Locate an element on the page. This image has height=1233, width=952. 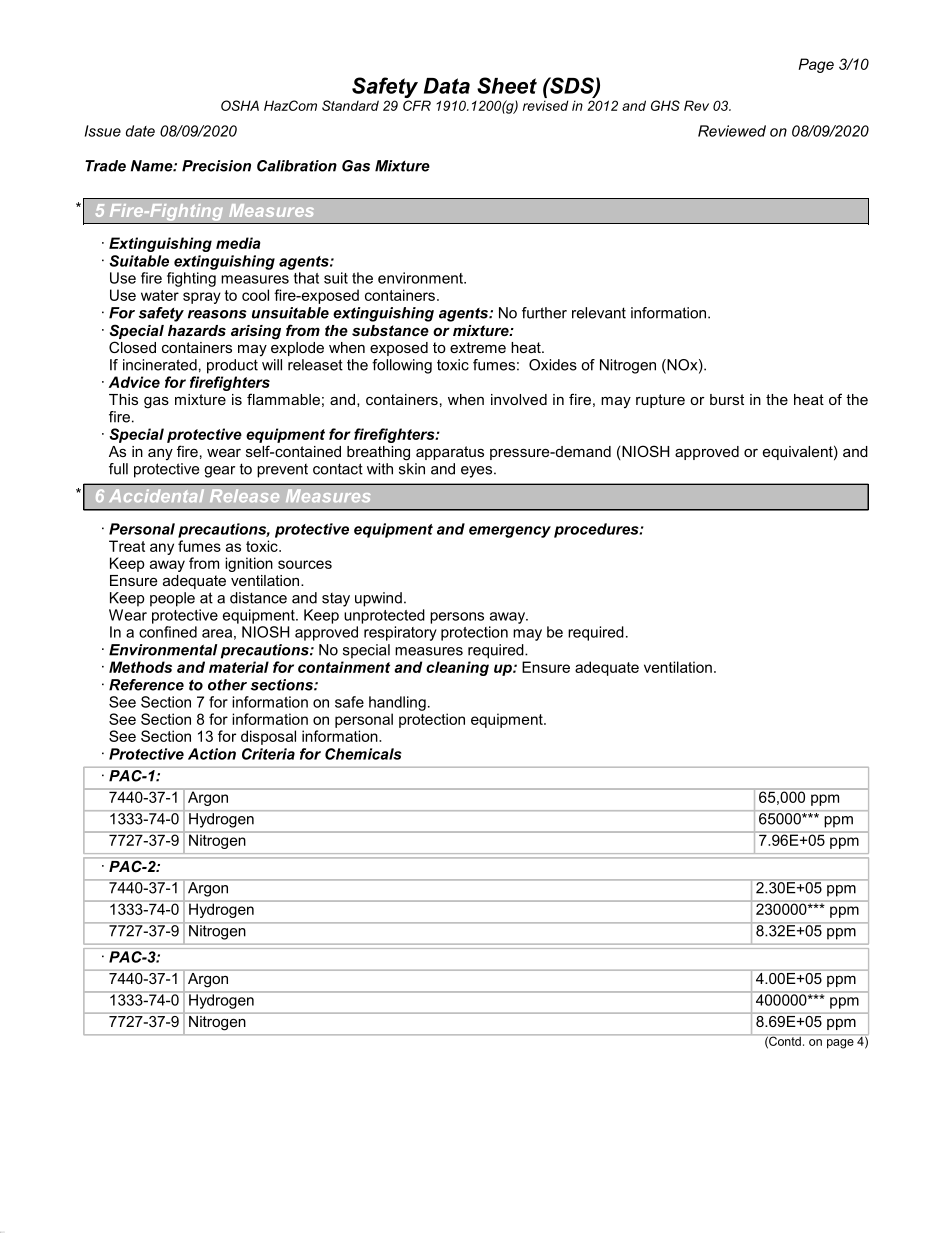
Accidental is located at coordinates (156, 495).
